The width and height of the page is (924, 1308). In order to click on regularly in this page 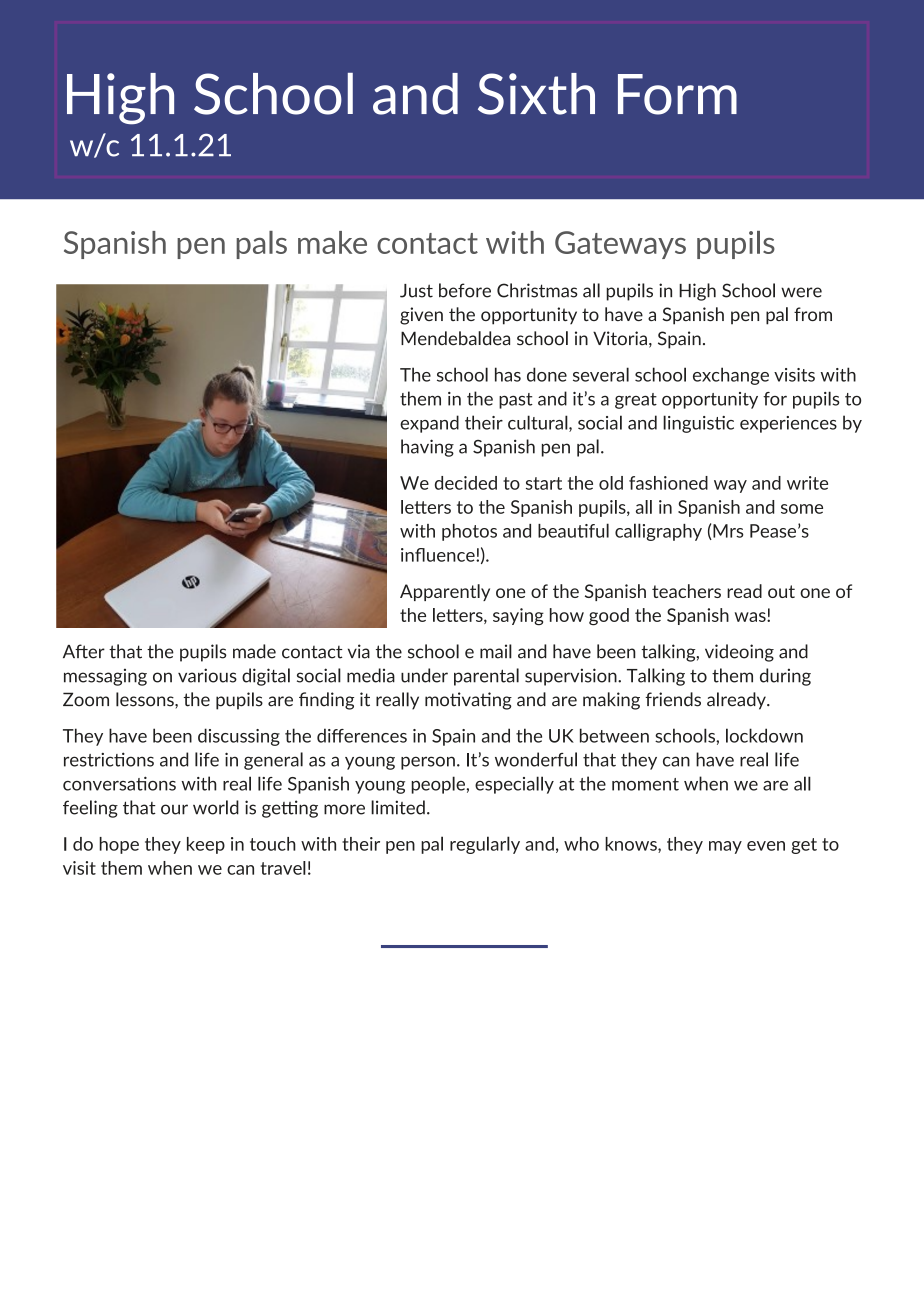, I will do `click(485, 845)`.
